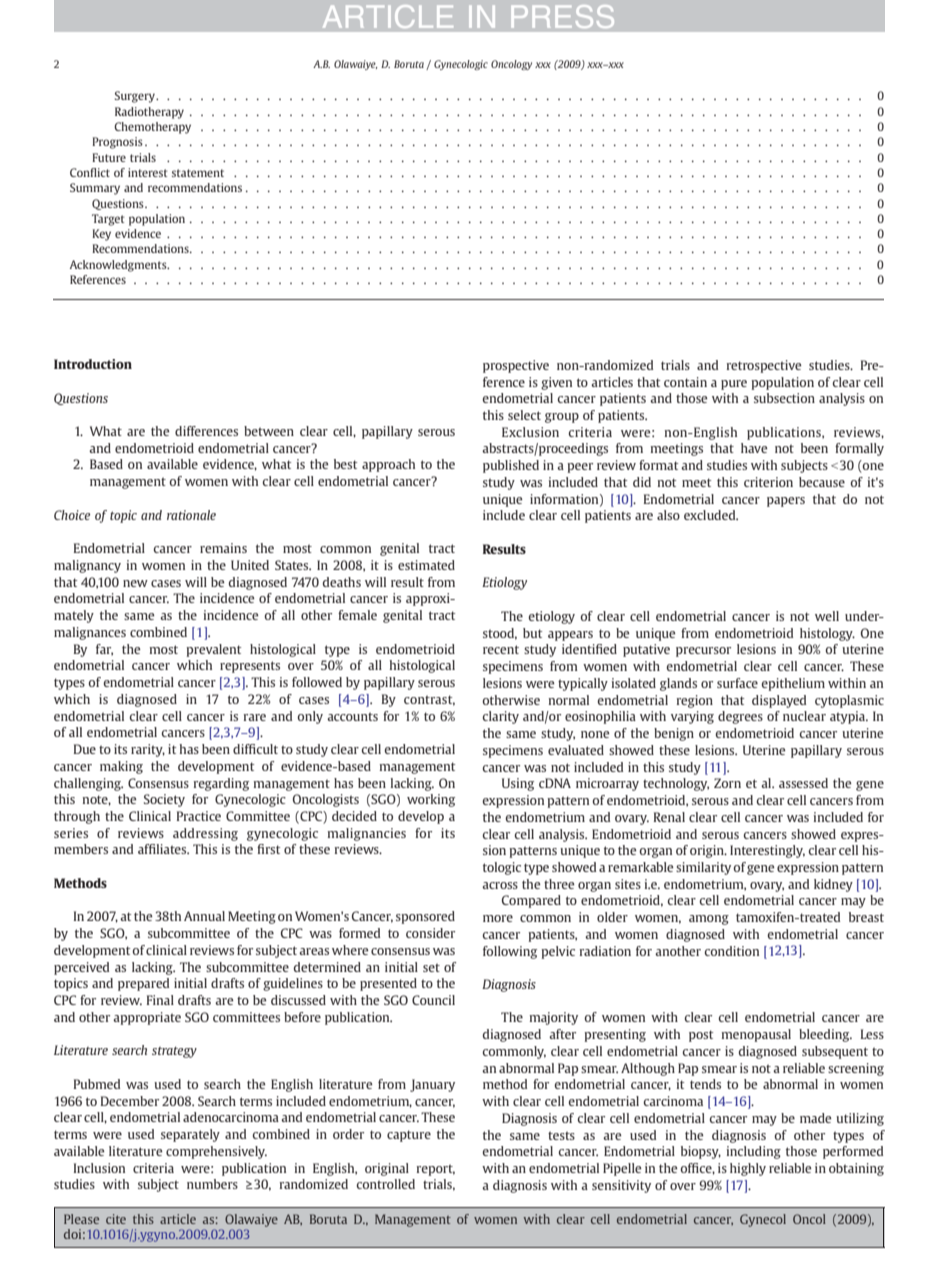 Image resolution: width=952 pixels, height=1270 pixels. I want to click on papers, so click(786, 502).
